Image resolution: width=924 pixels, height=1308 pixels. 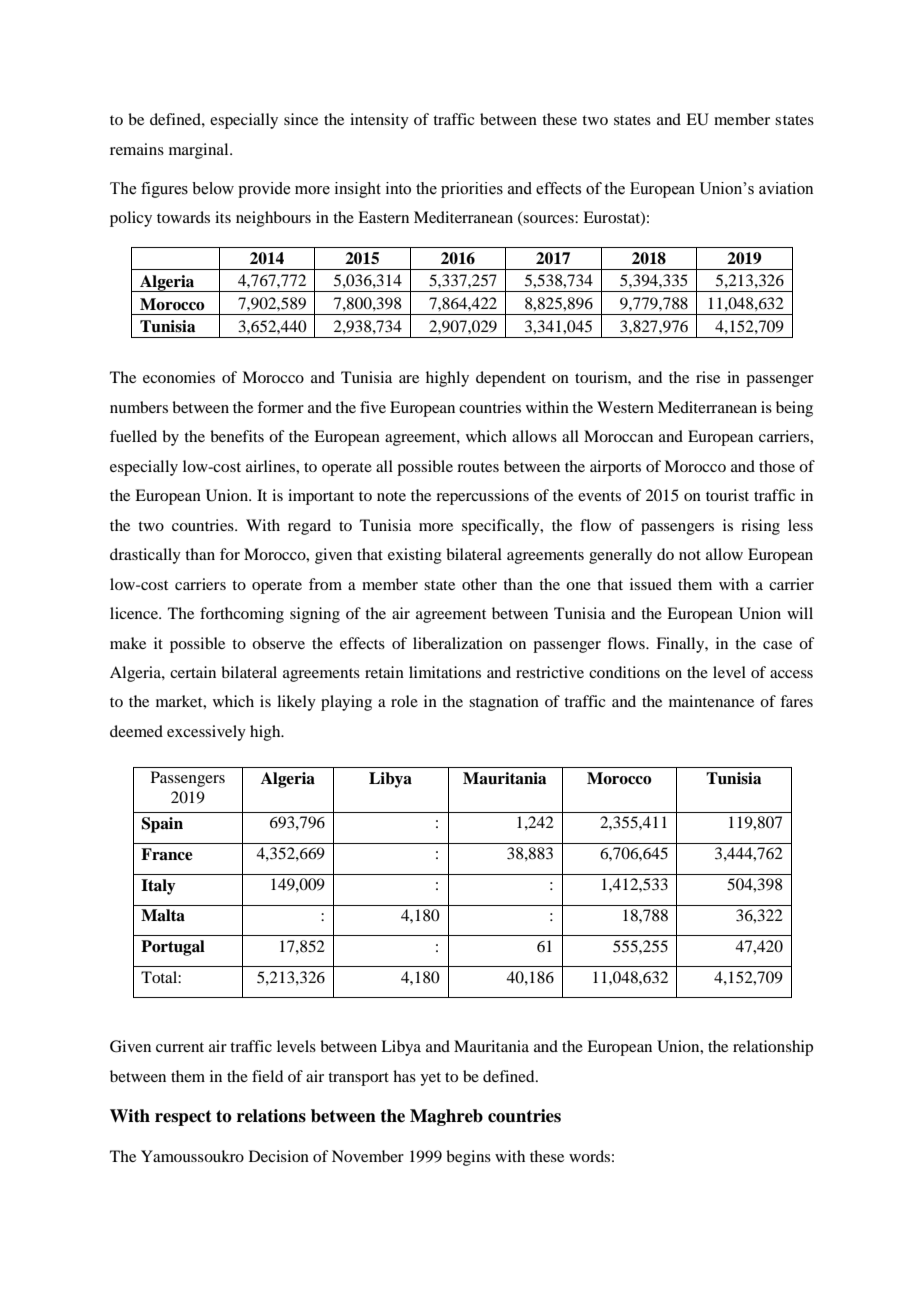 I want to click on stagnation, so click(x=504, y=703).
